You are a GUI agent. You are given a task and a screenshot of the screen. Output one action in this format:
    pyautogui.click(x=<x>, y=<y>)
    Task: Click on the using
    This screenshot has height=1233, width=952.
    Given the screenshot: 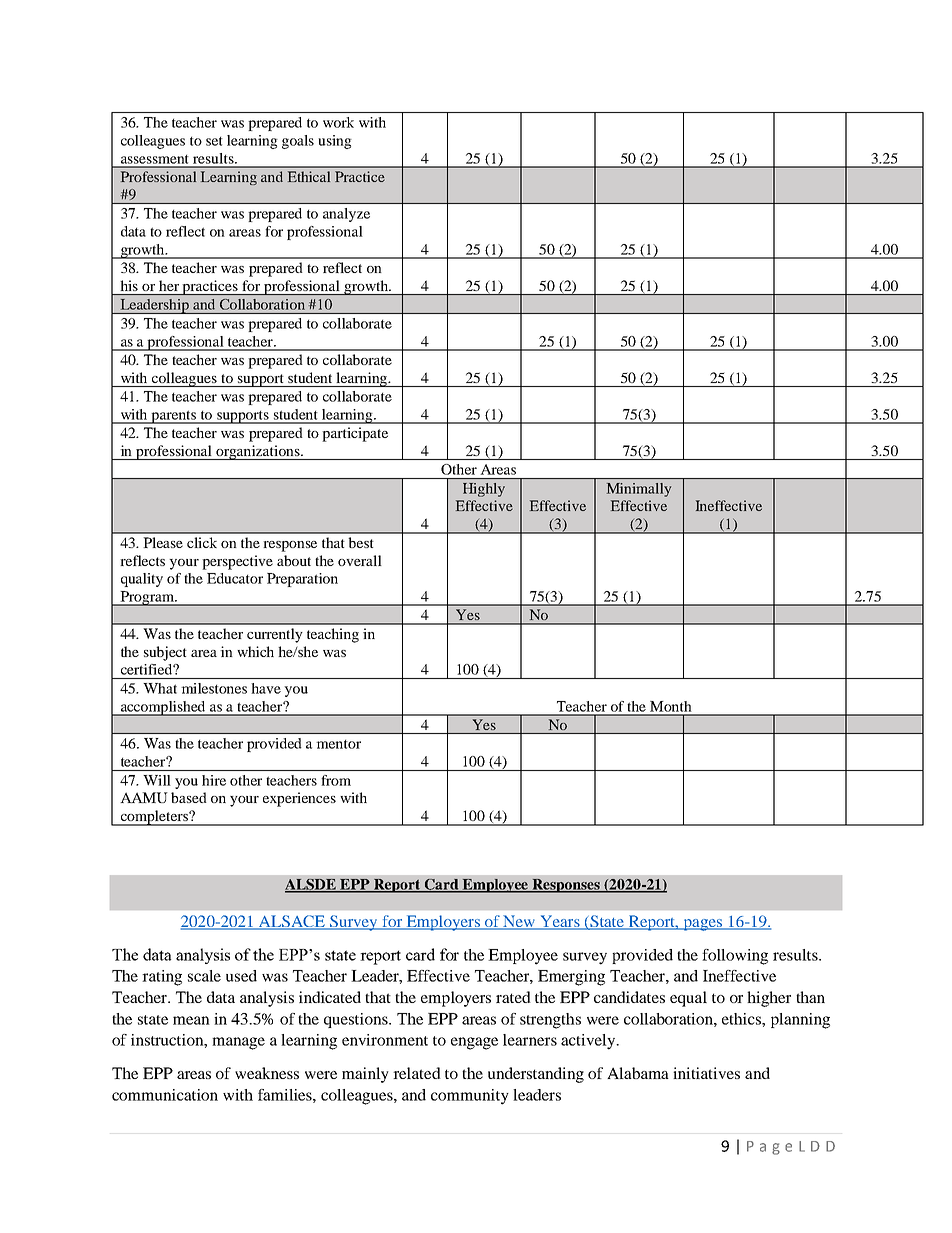 What is the action you would take?
    pyautogui.click(x=335, y=142)
